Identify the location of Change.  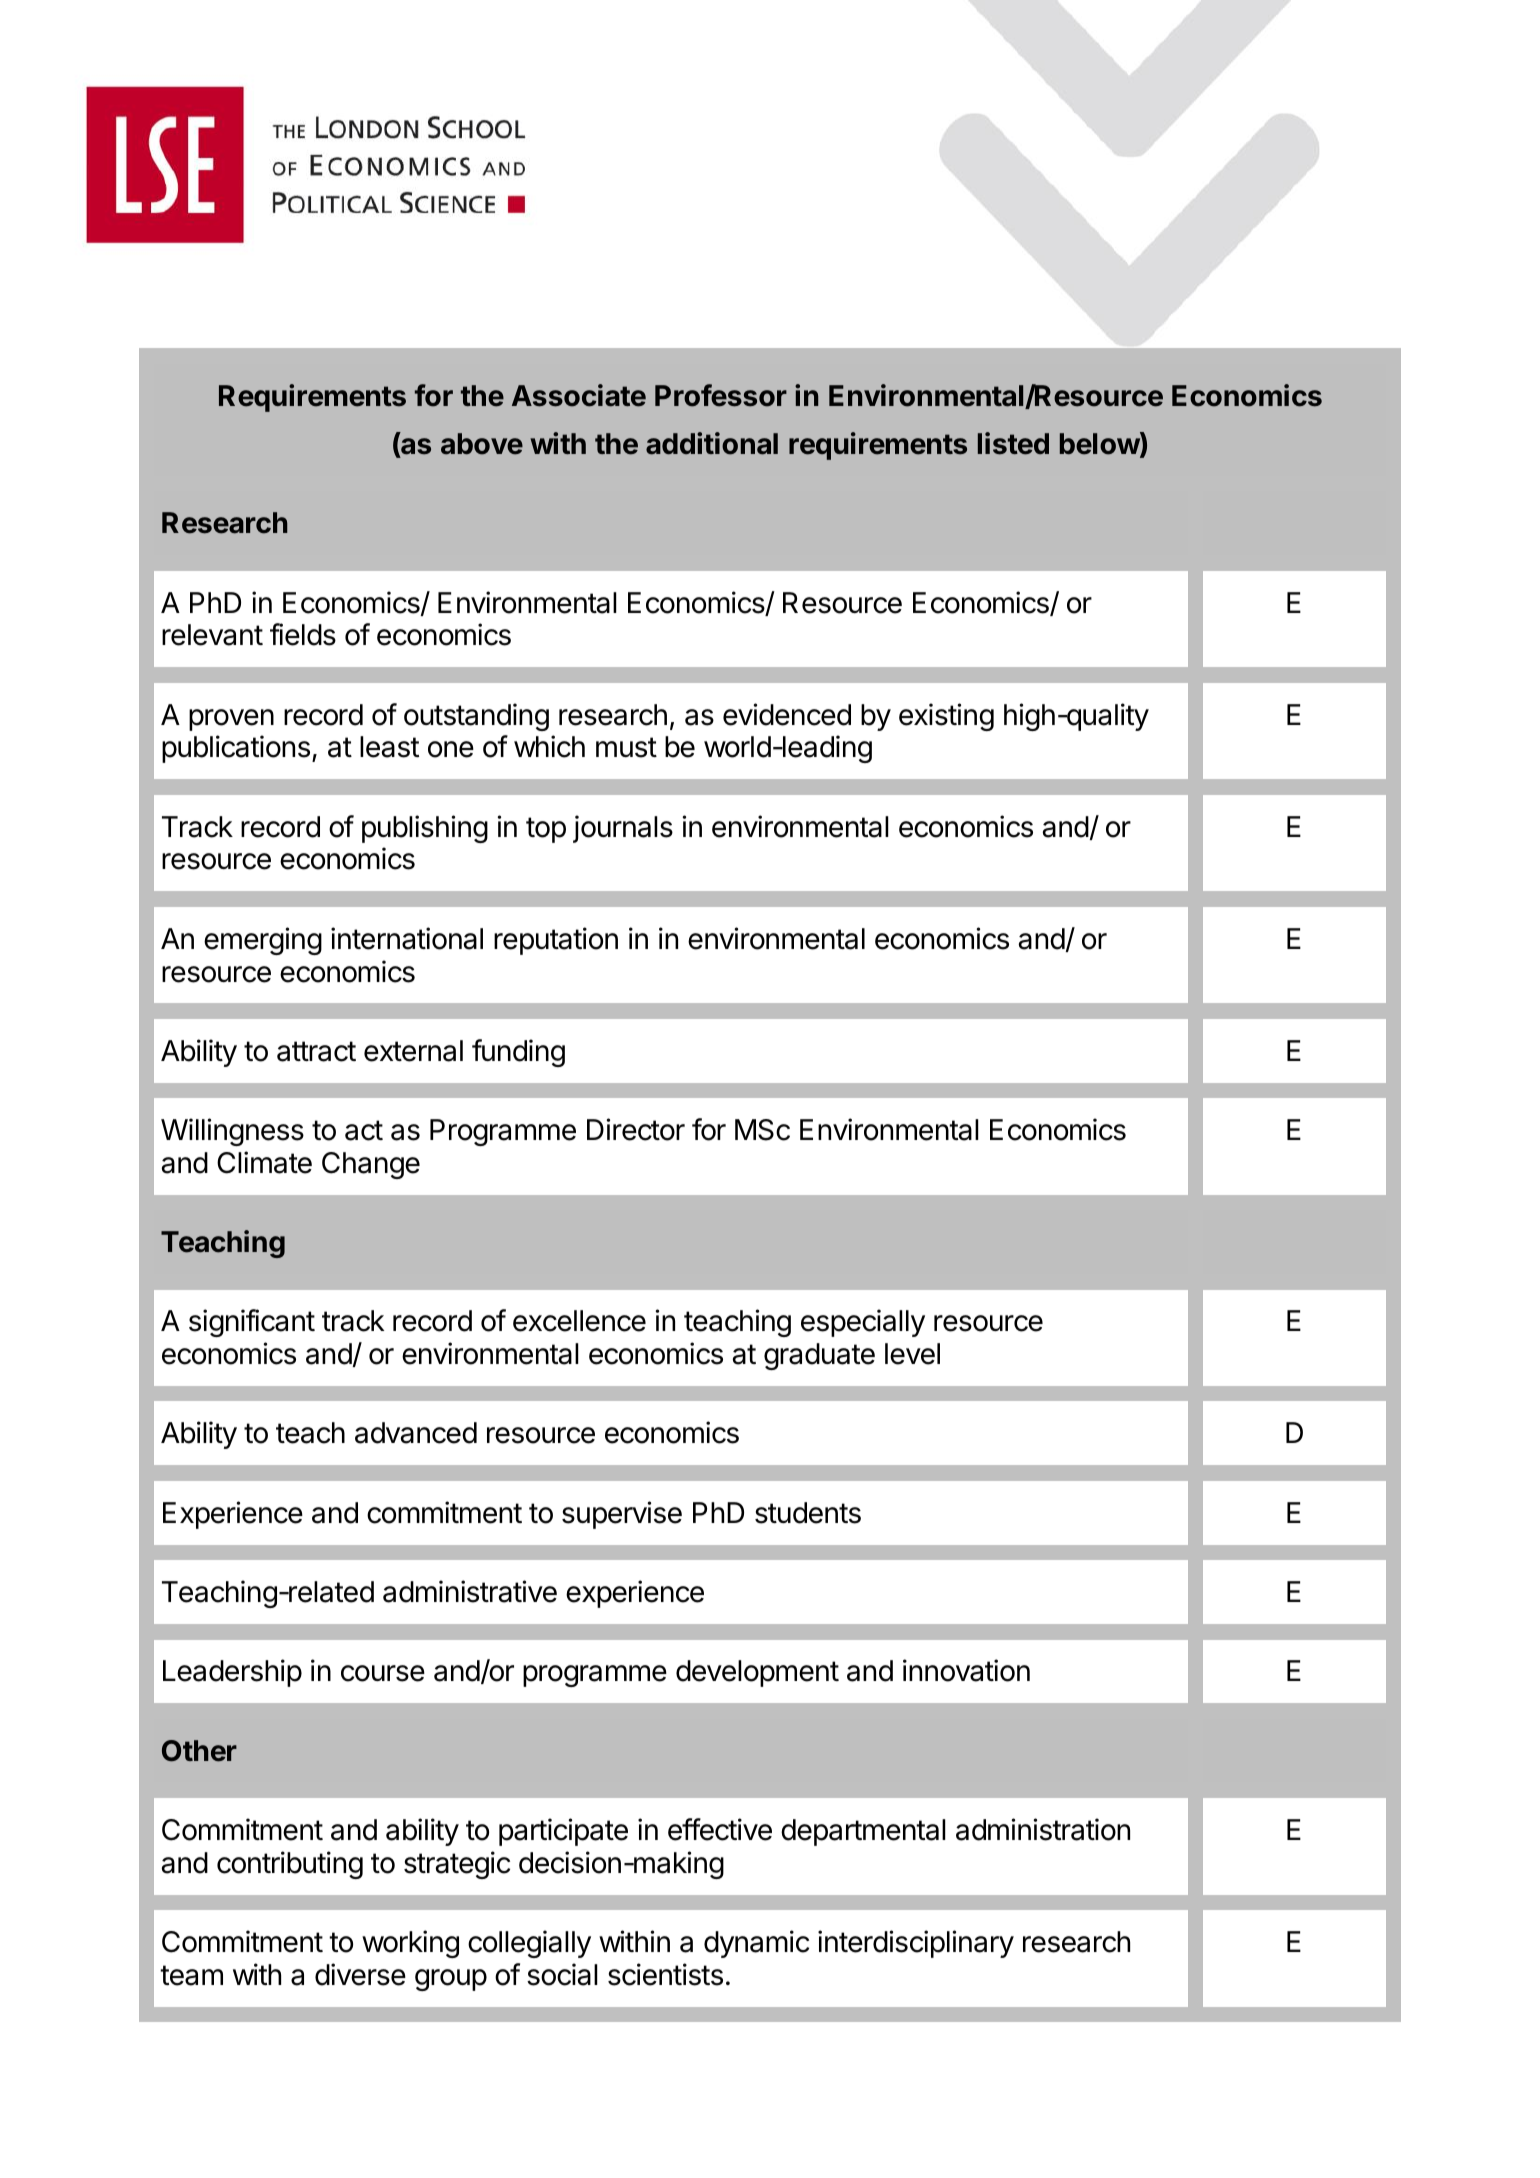
(371, 1165).
